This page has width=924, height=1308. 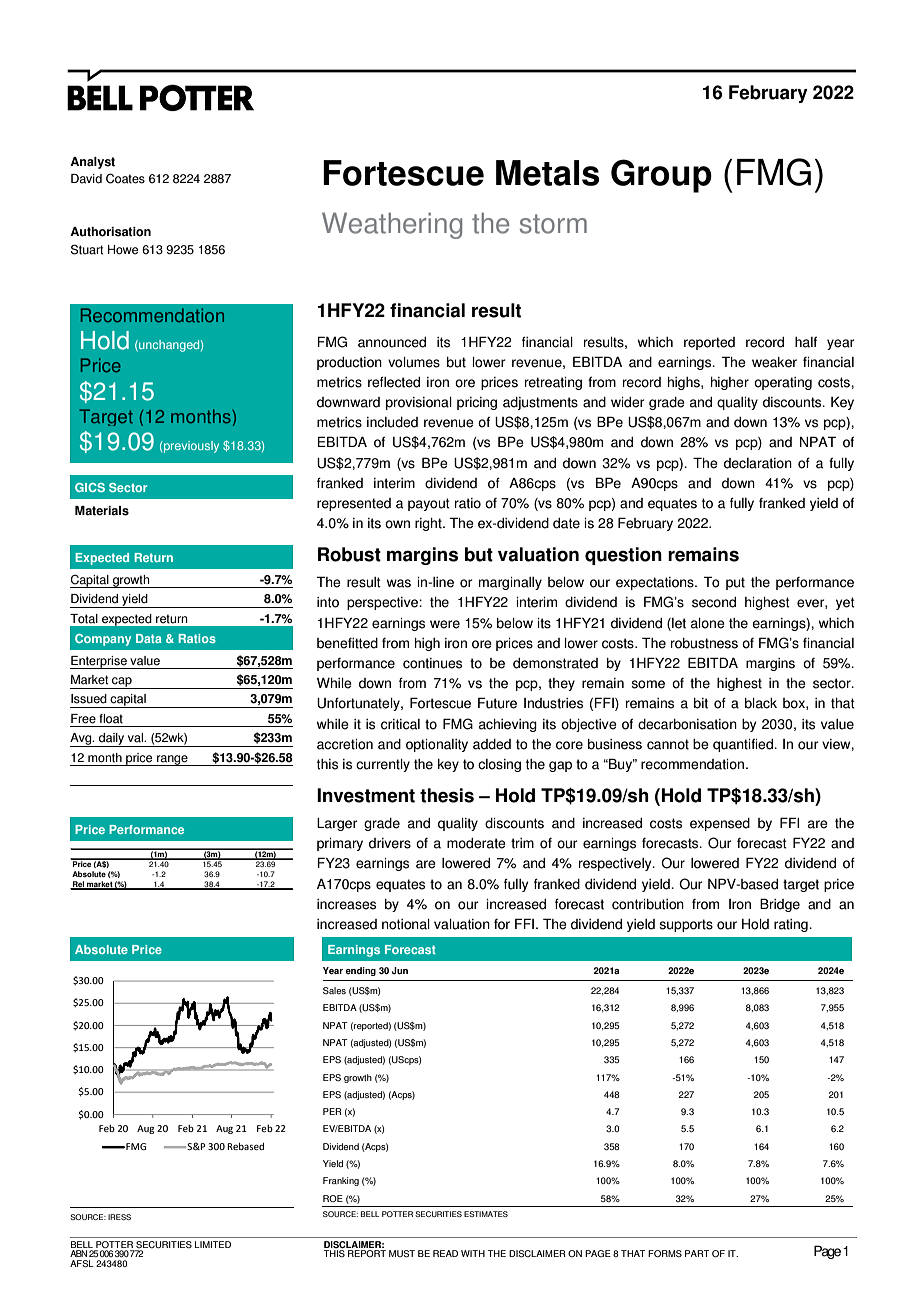 I want to click on PART, so click(x=697, y=1253).
